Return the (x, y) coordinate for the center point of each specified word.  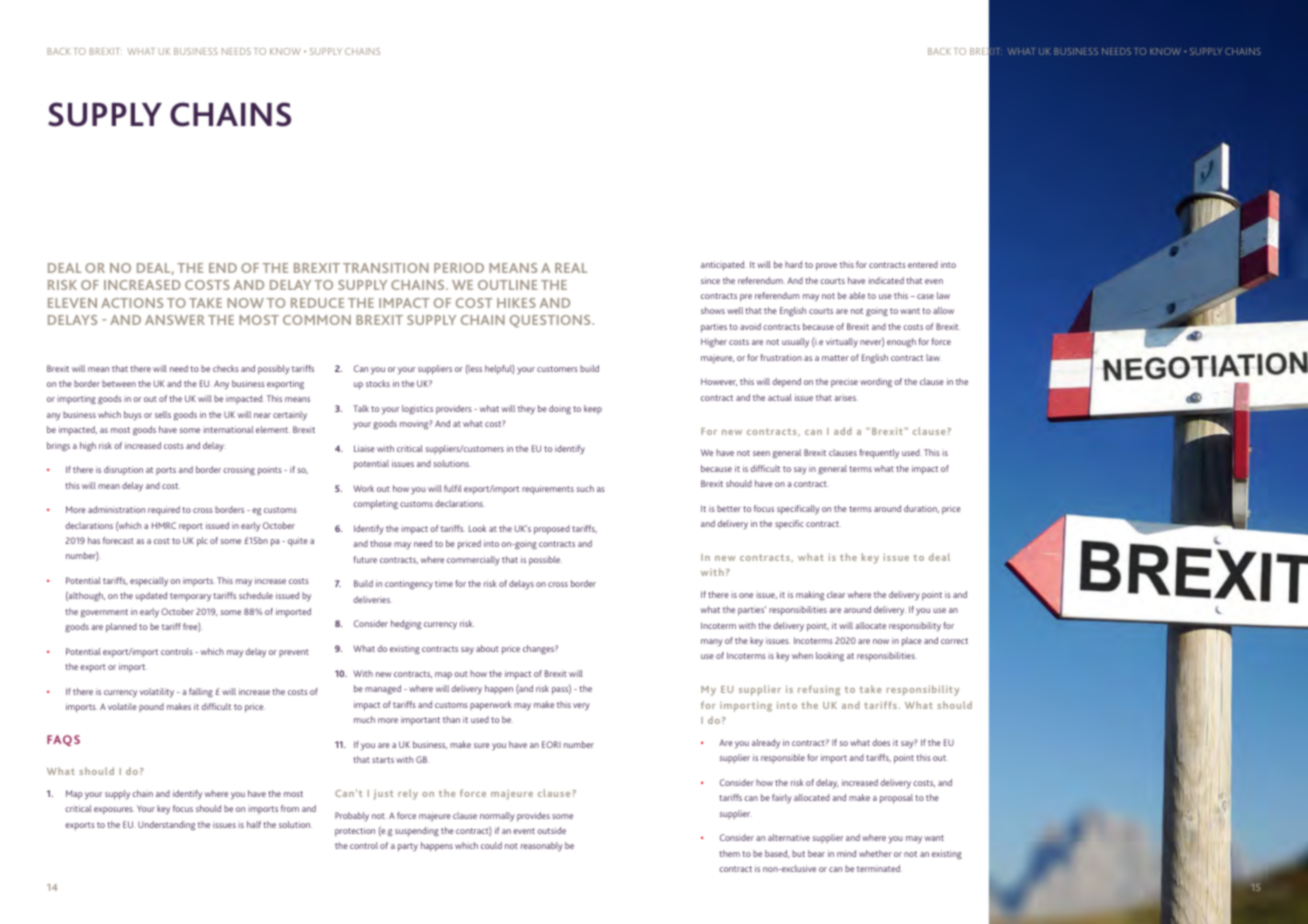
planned (121, 628)
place (912, 641)
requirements (548, 490)
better (729, 508)
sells (163, 414)
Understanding (166, 825)
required (164, 511)
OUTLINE (507, 285)
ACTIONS (132, 303)
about (487, 648)
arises (846, 397)
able (857, 295)
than (451, 719)
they (526, 409)
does (881, 742)
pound (151, 707)
